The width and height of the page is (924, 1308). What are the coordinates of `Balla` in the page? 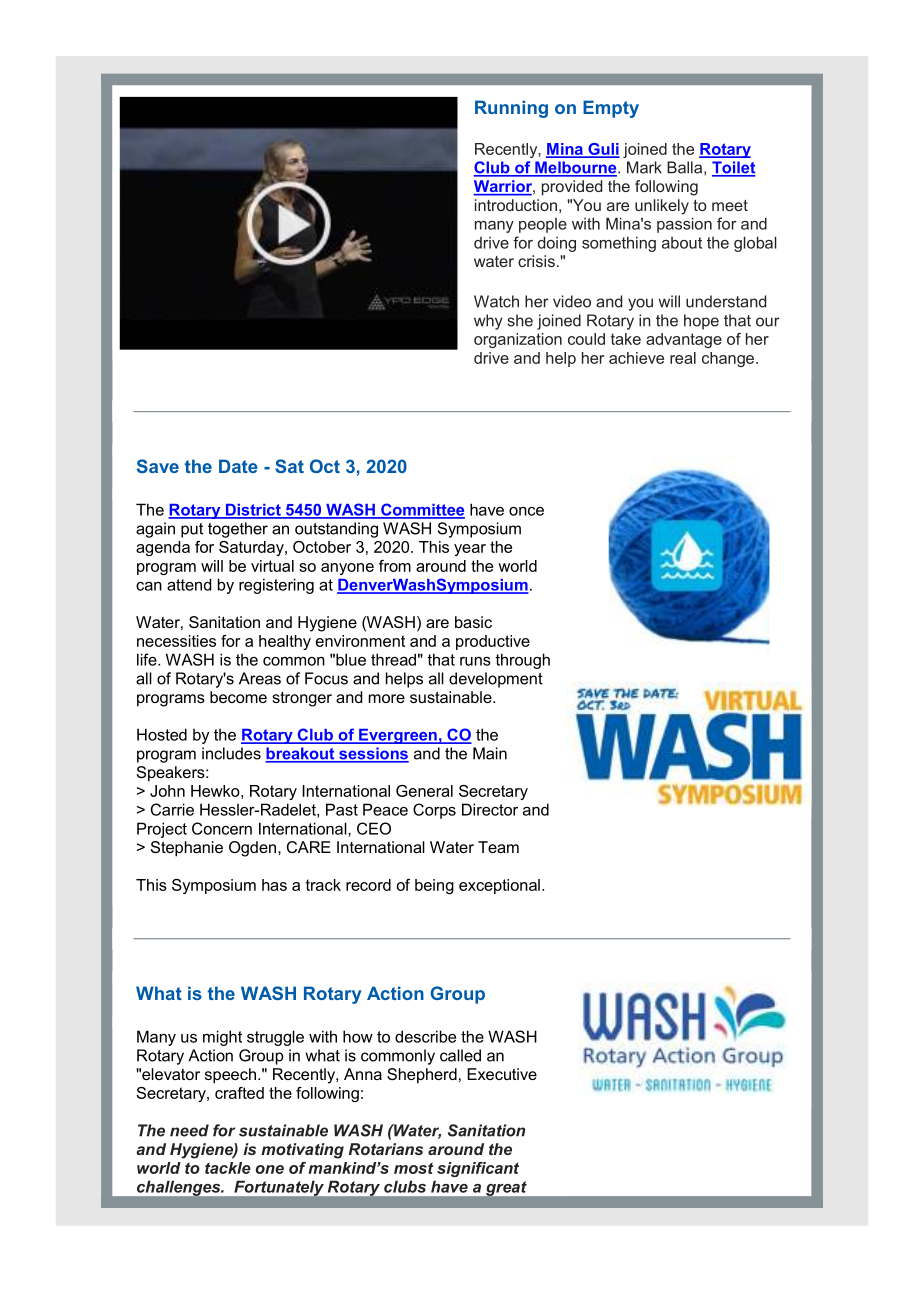 It's located at (686, 168).
